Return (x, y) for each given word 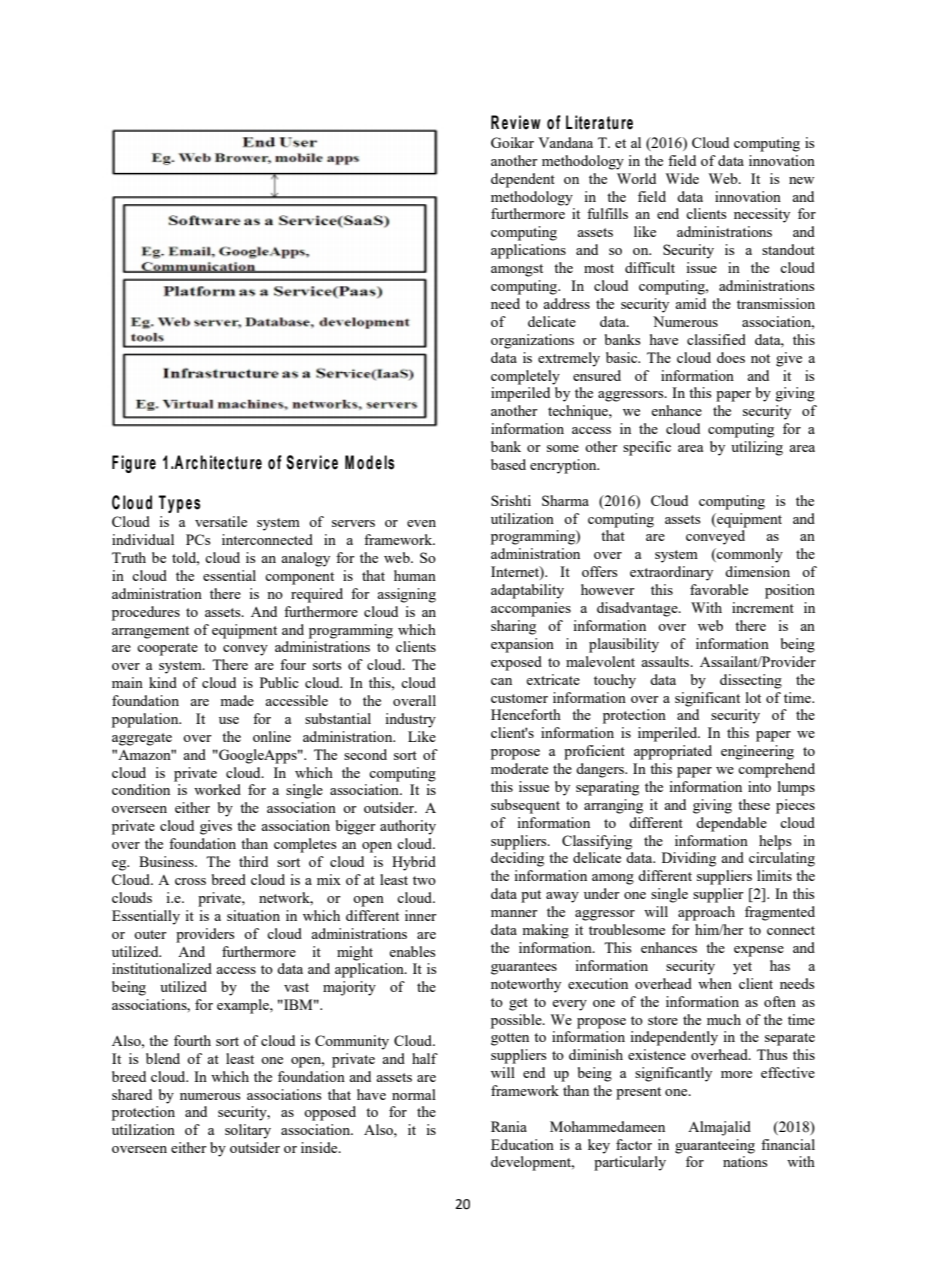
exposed (516, 663)
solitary (248, 1131)
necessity (762, 215)
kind (163, 682)
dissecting (751, 681)
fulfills (607, 213)
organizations (532, 341)
